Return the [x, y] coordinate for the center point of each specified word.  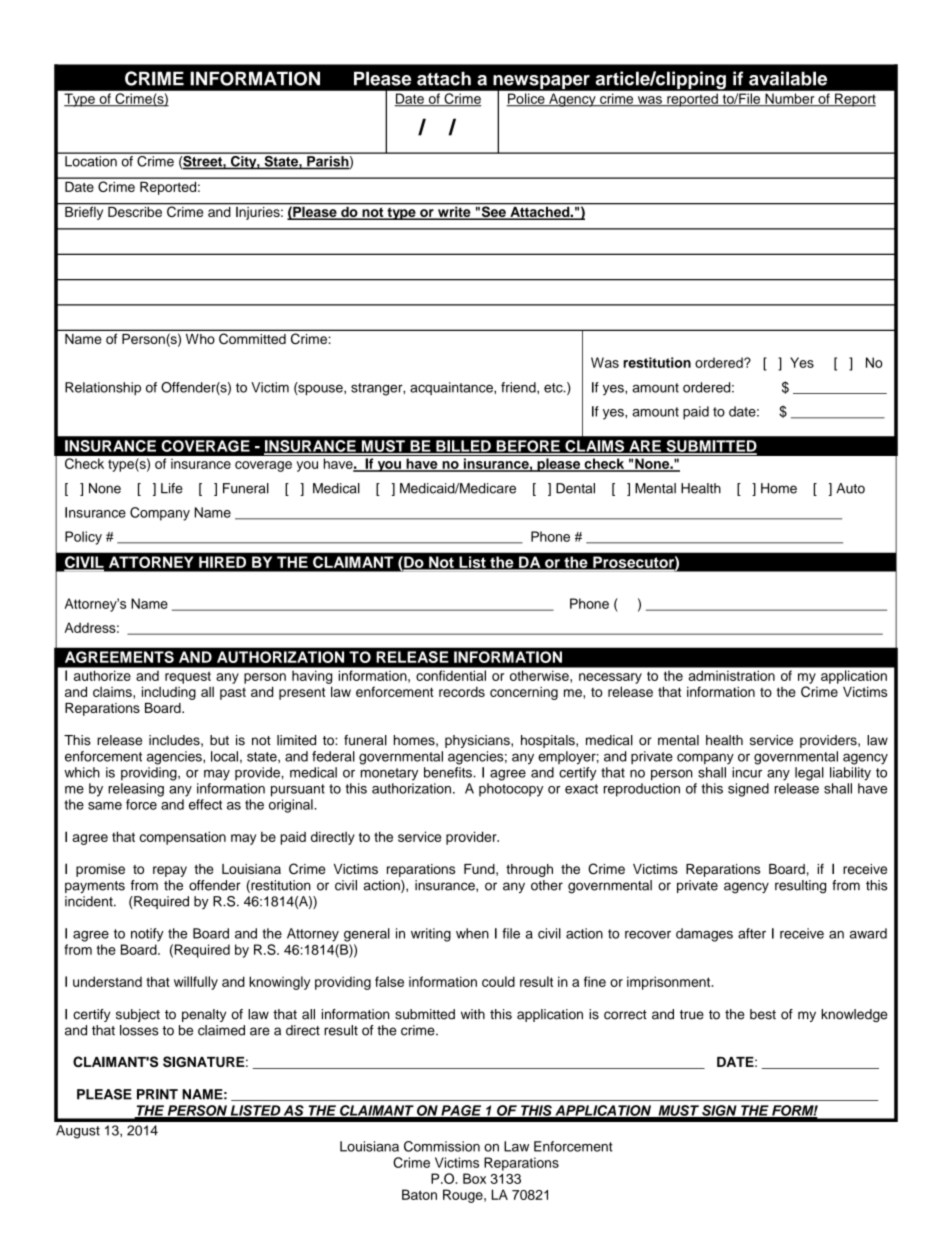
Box [474, 1178]
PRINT [157, 1094]
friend [519, 387]
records [462, 691]
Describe [135, 210]
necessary [610, 678]
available [788, 78]
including [169, 693]
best [763, 1014]
